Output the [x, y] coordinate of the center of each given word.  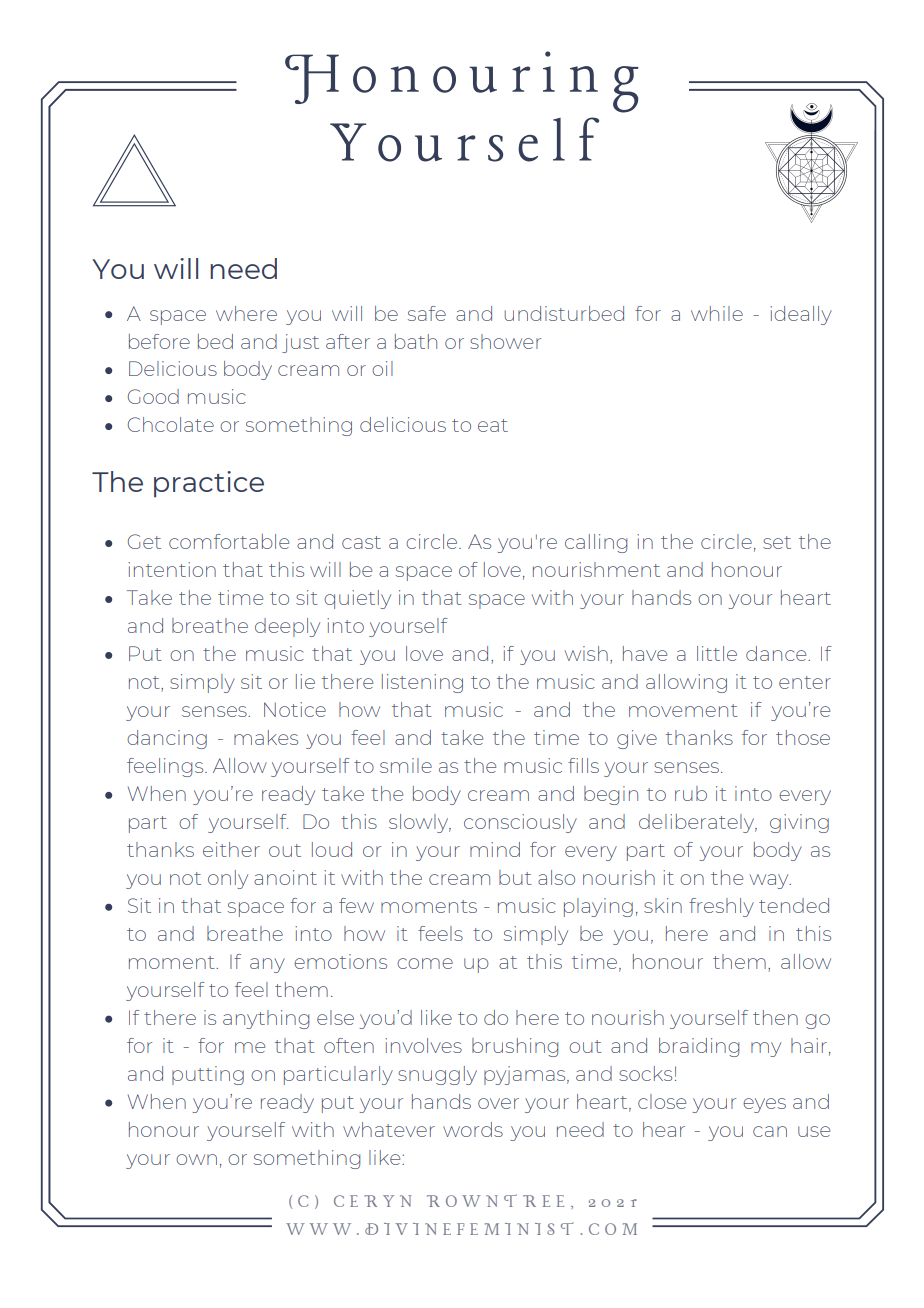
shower [505, 341]
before [159, 341]
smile [406, 765]
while [717, 313]
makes [266, 737]
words [473, 1129]
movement [683, 710]
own [196, 1159]
